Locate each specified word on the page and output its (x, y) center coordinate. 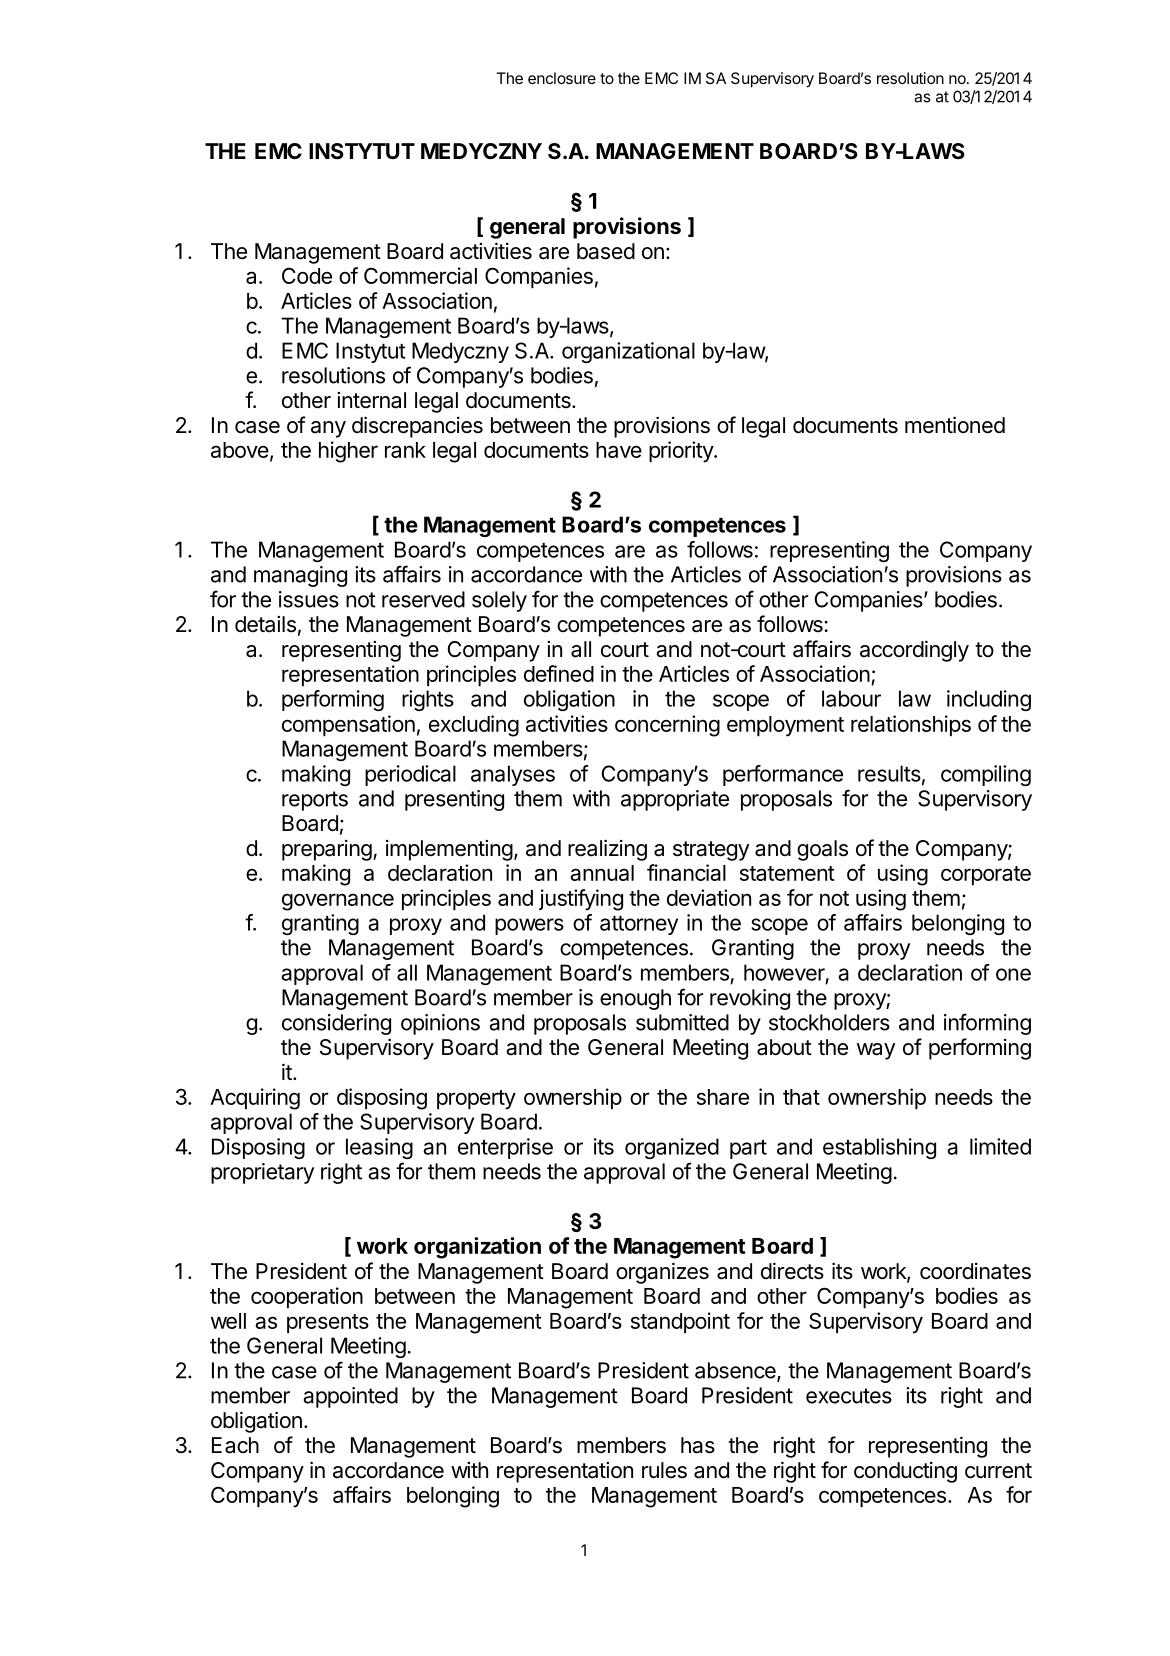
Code (307, 275)
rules (664, 1470)
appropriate (675, 800)
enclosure (562, 78)
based (606, 251)
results (889, 773)
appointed (350, 1397)
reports (315, 801)
